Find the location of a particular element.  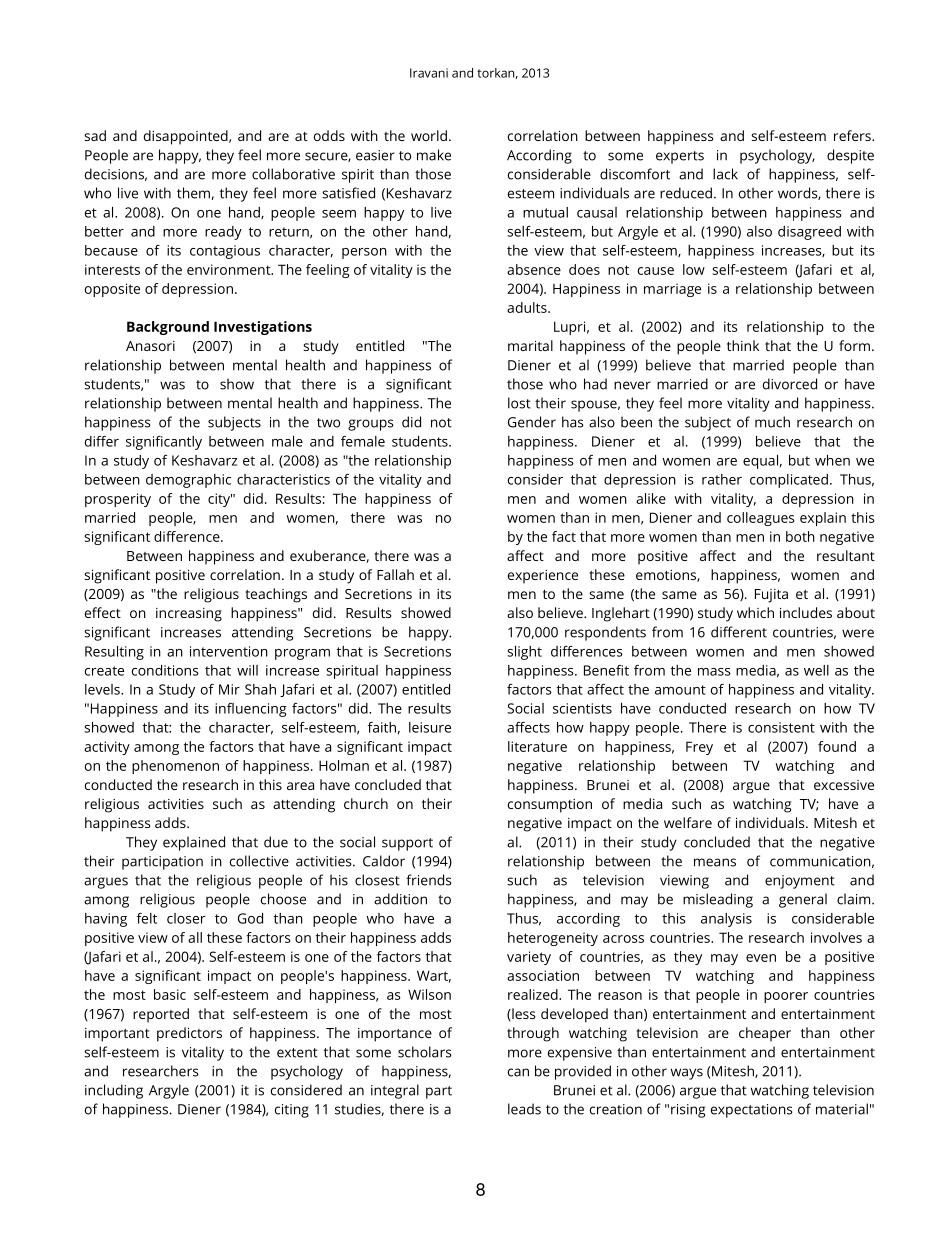

general is located at coordinates (803, 900).
